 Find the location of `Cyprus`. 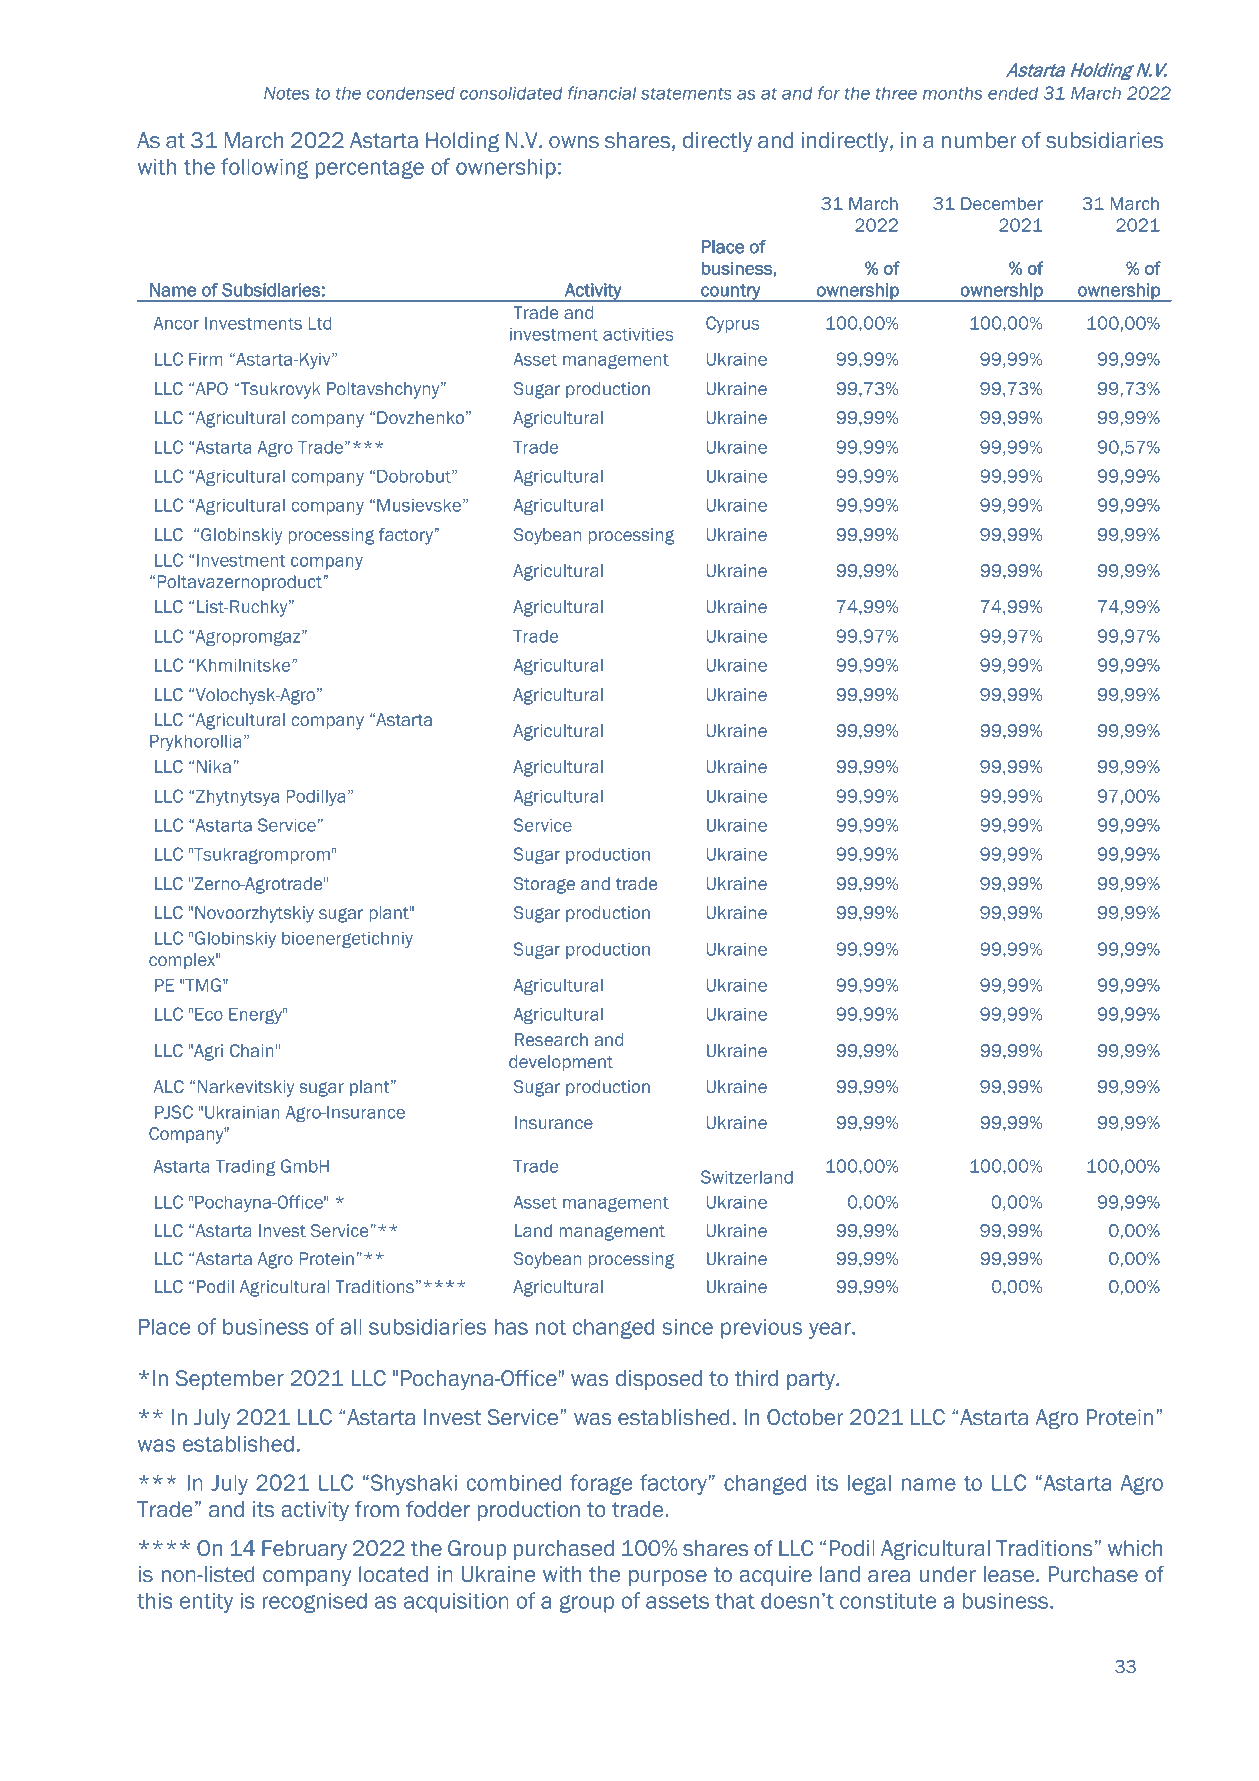

Cyprus is located at coordinates (733, 324).
